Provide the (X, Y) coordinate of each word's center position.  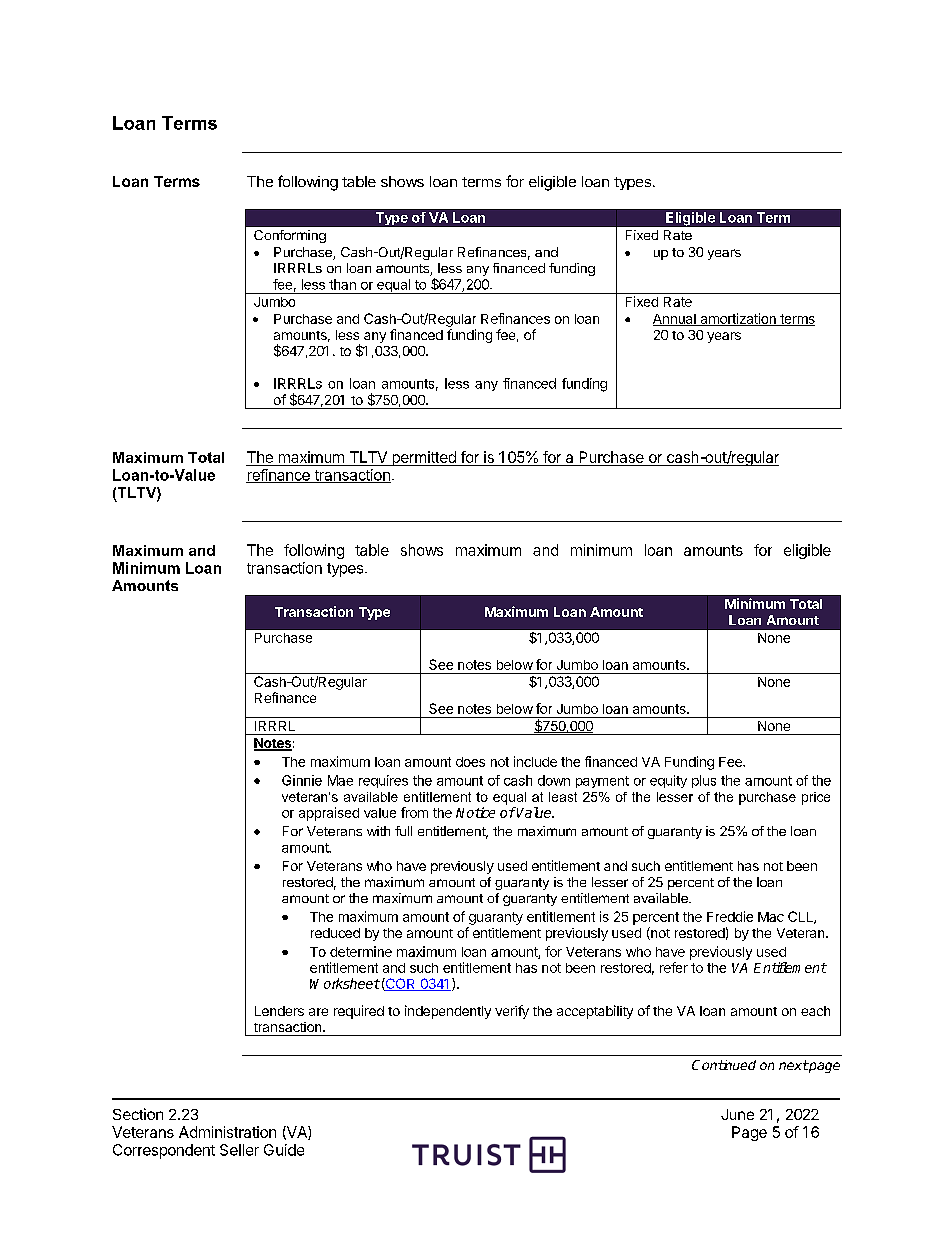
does (470, 762)
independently (448, 1012)
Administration (227, 1132)
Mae (340, 780)
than (342, 284)
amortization (738, 319)
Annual (675, 320)
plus (704, 781)
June (737, 1114)
